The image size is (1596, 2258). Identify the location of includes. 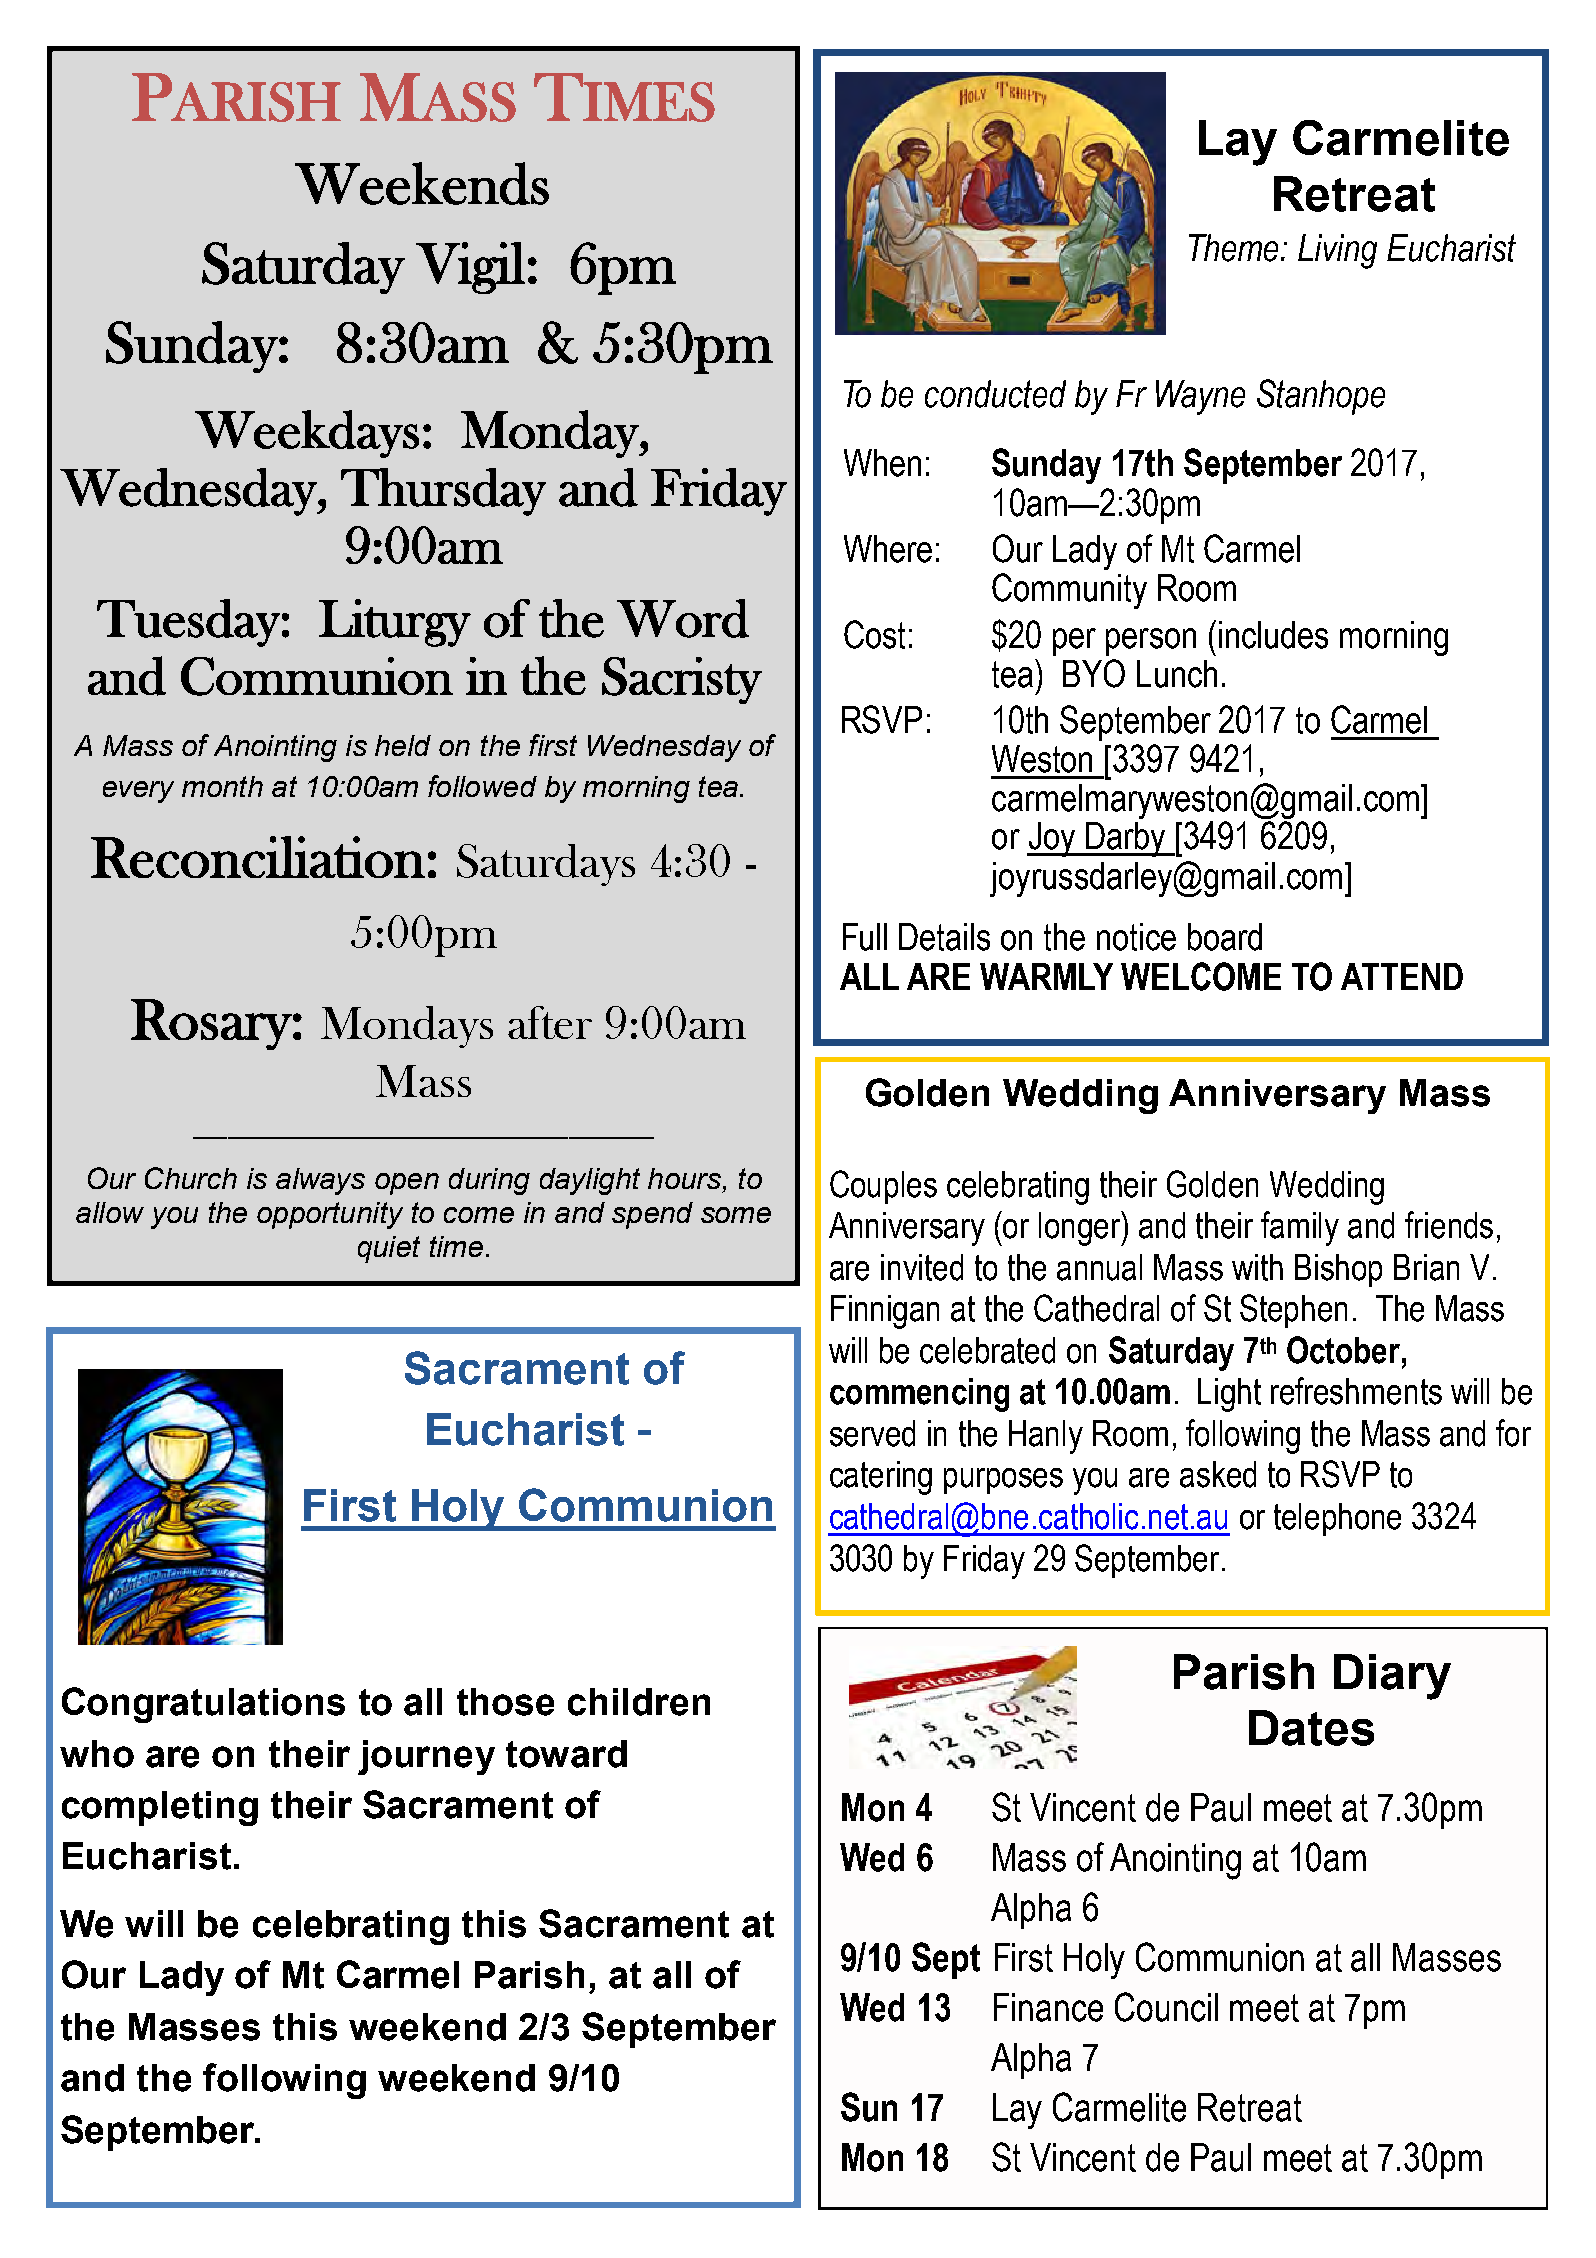
(1273, 635).
